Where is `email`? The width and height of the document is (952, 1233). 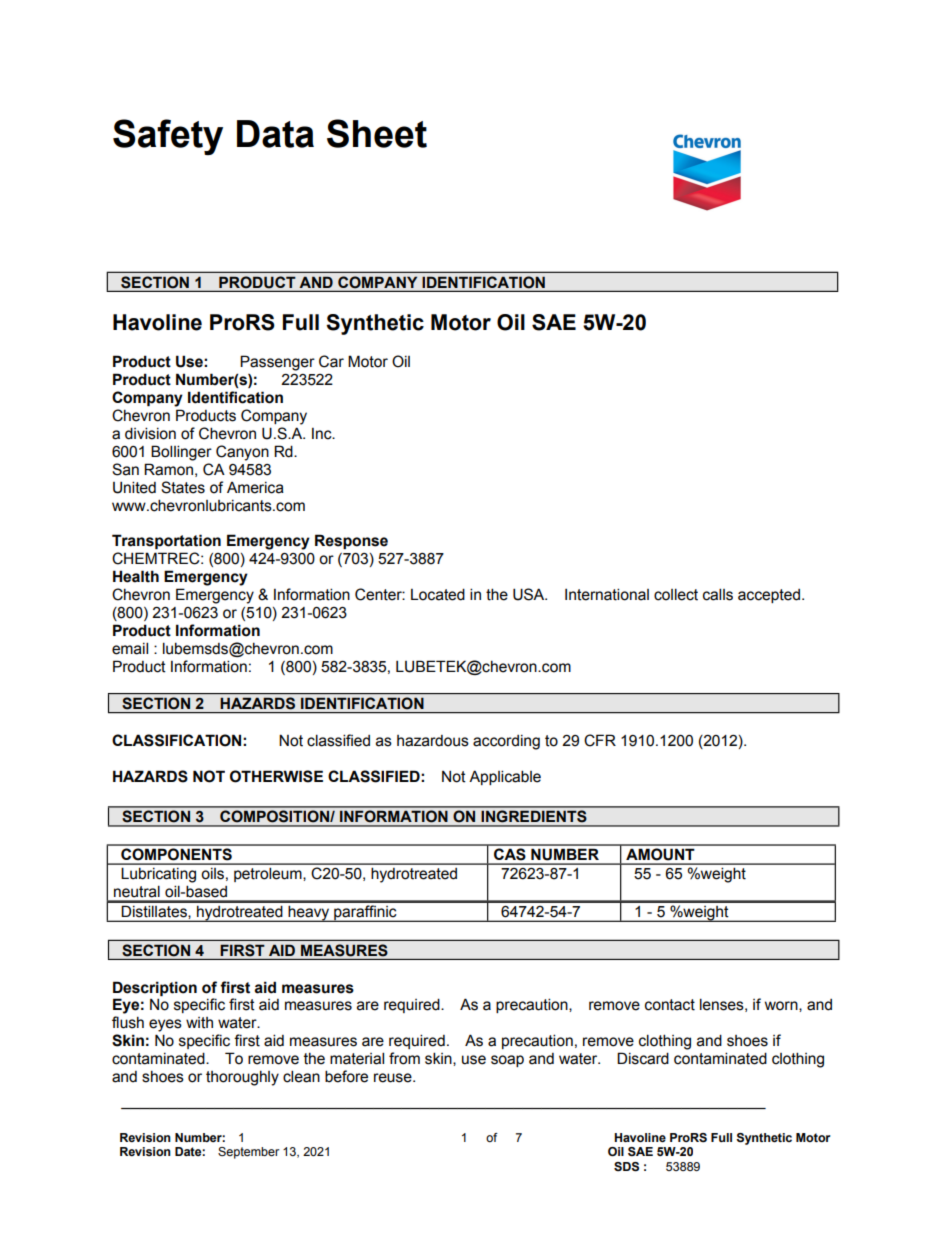
email is located at coordinates (130, 648).
